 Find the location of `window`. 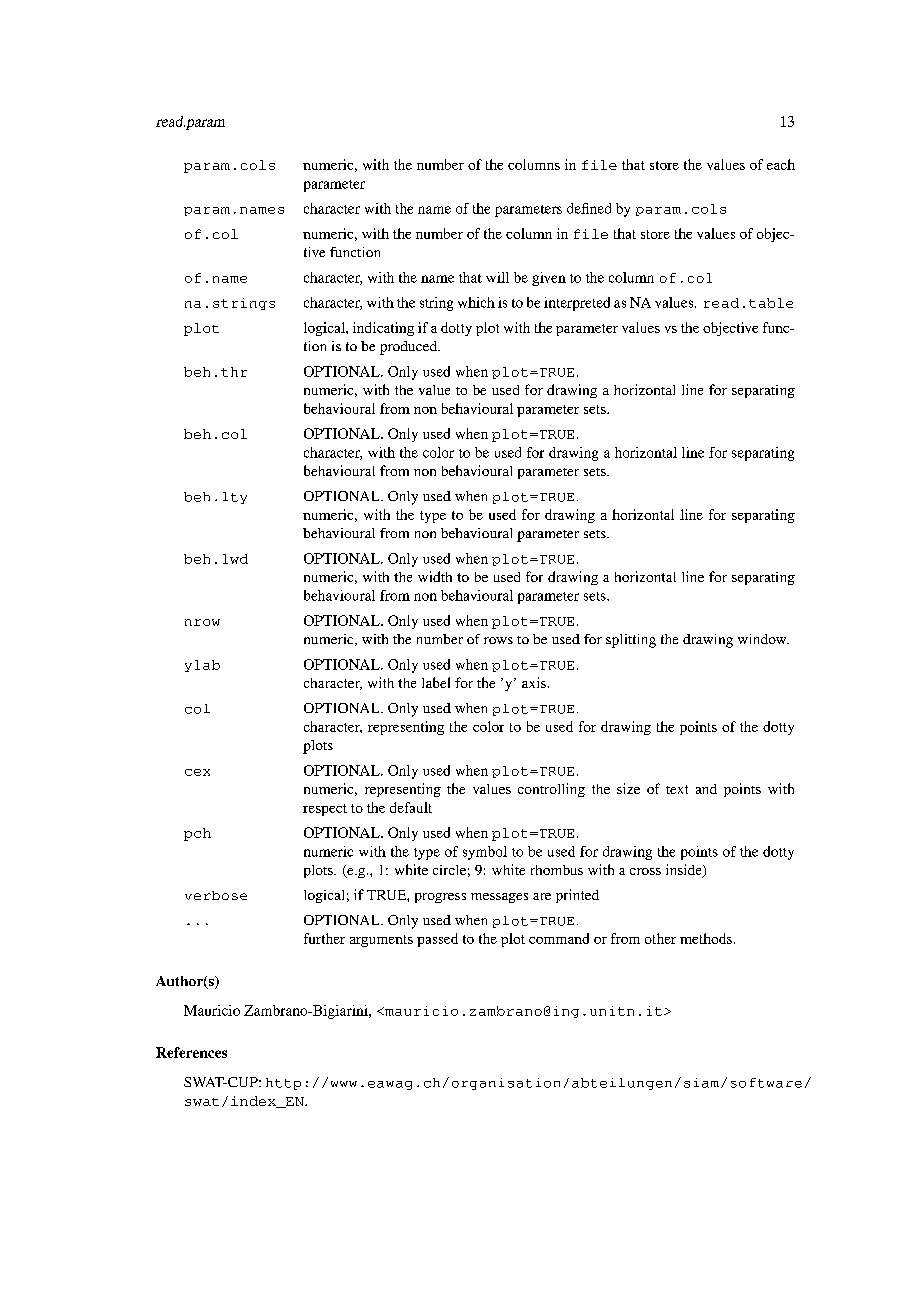

window is located at coordinates (763, 639).
